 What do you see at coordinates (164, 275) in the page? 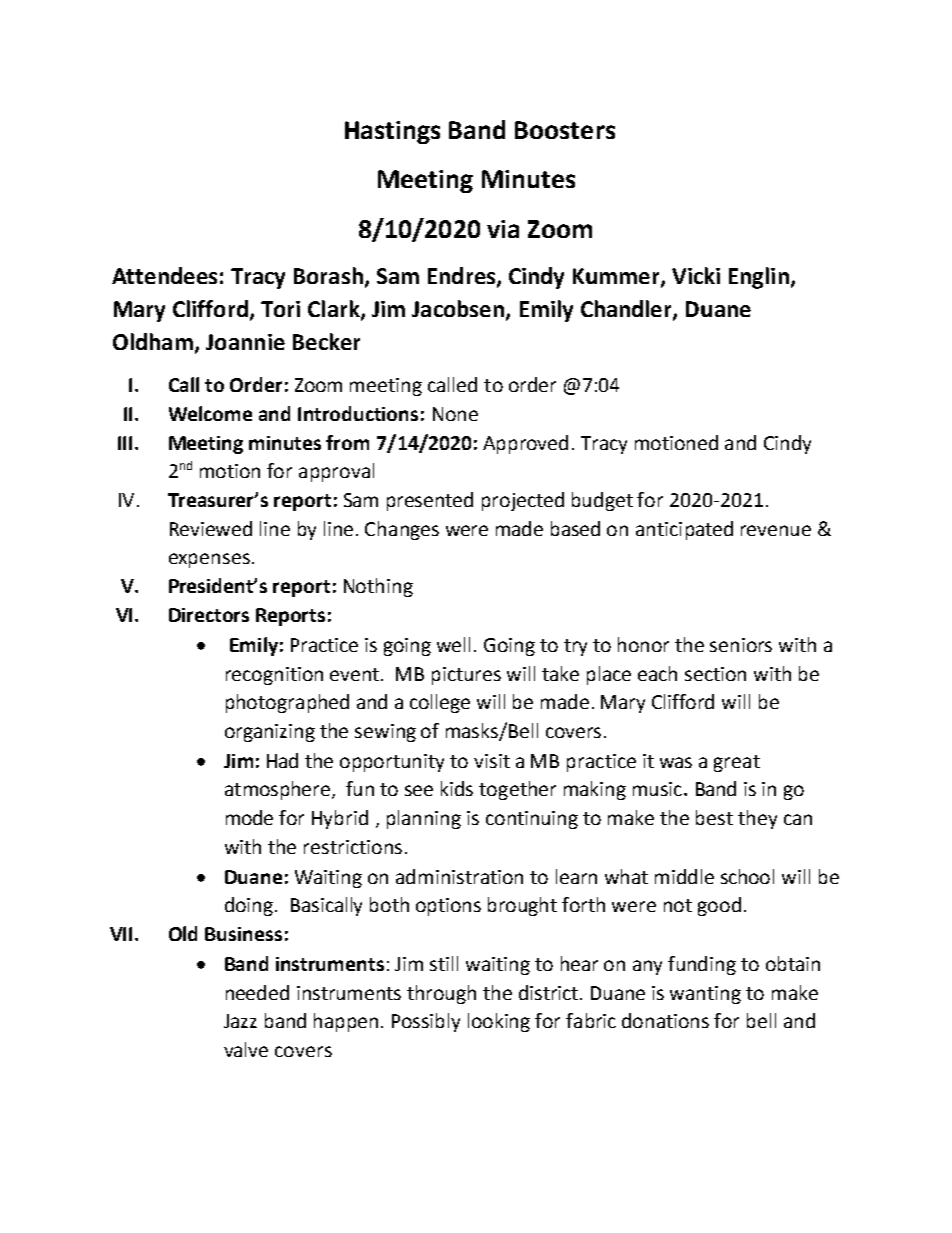
I see `Attendees` at bounding box center [164, 275].
